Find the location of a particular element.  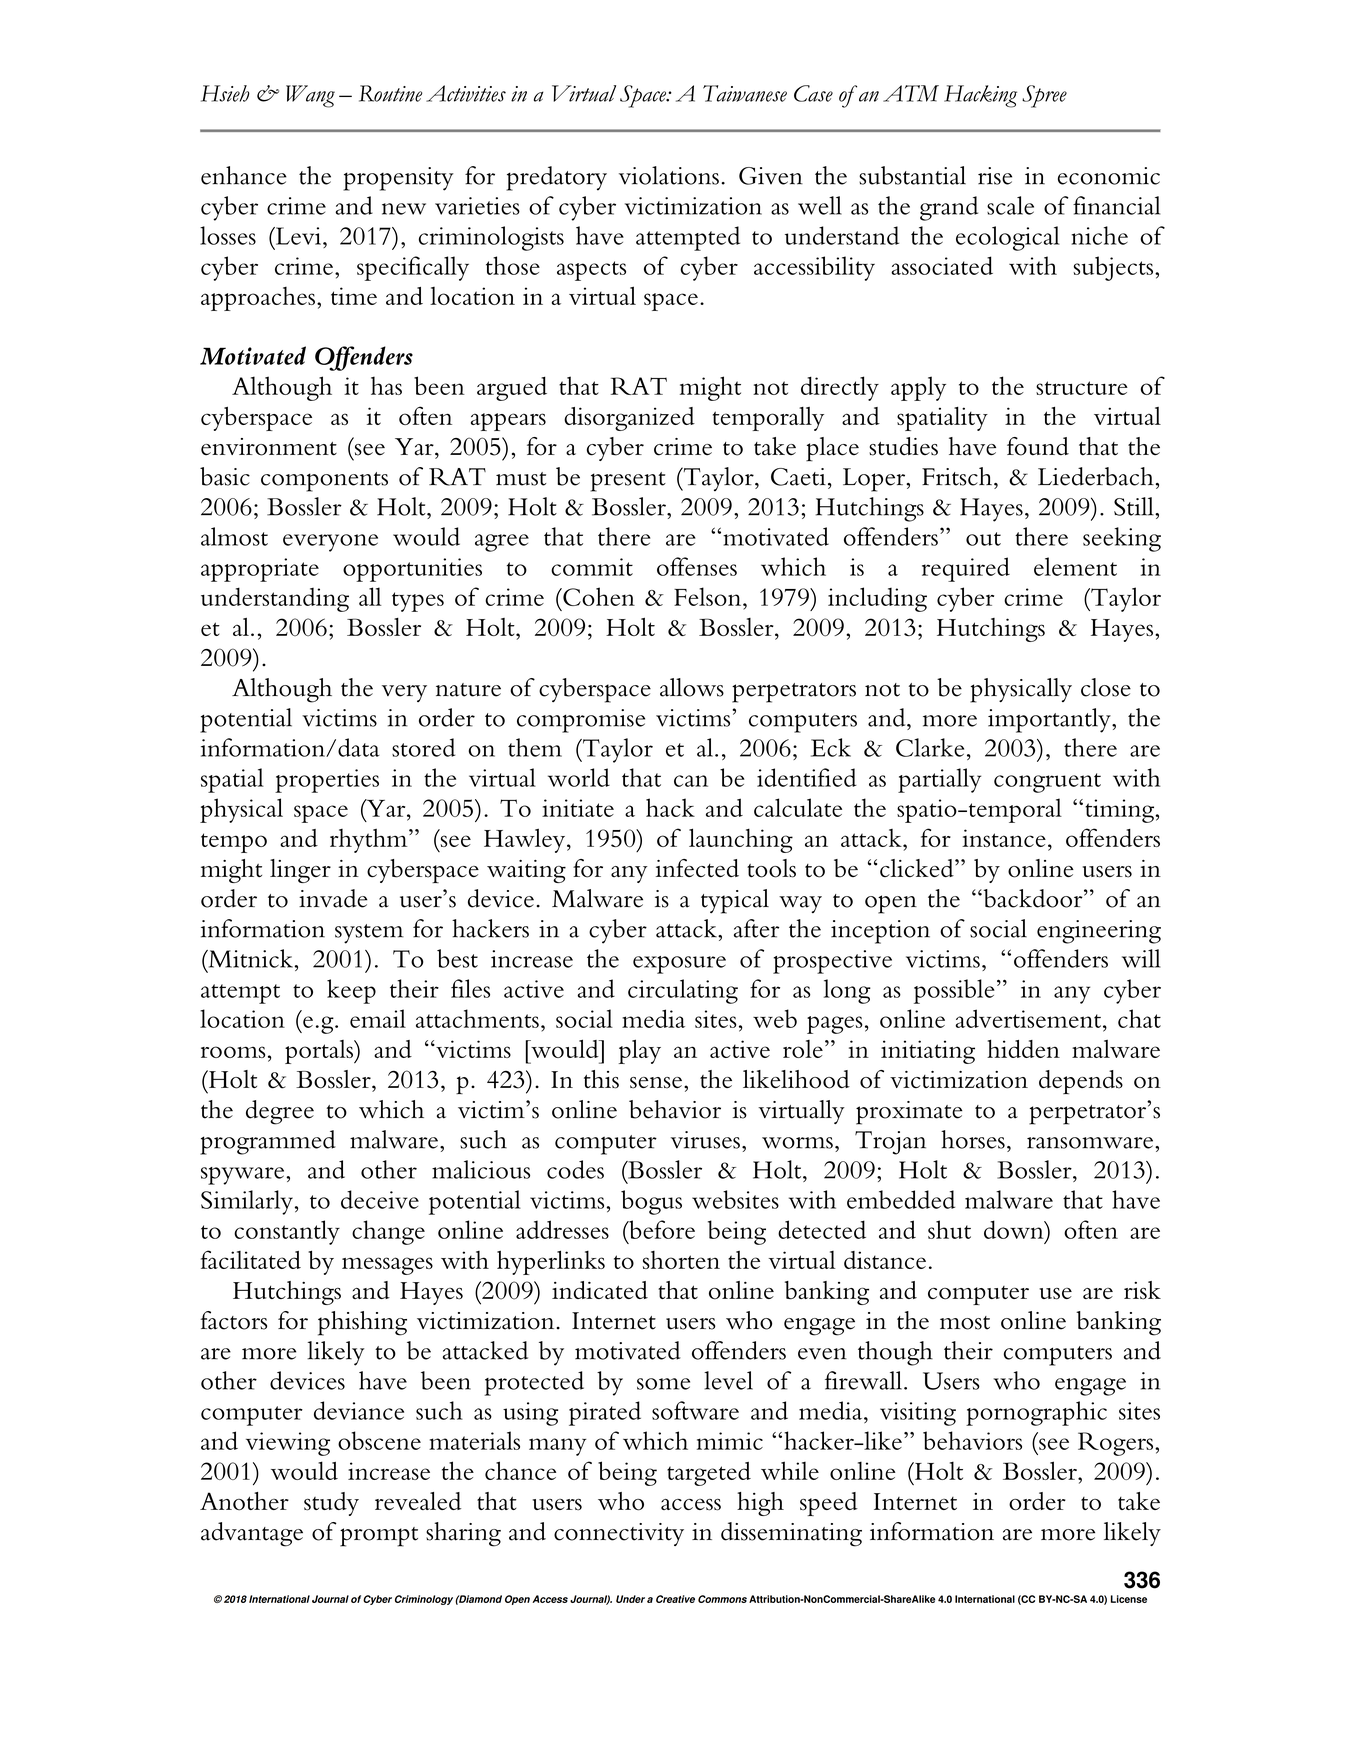

down is located at coordinates (1015, 1229).
